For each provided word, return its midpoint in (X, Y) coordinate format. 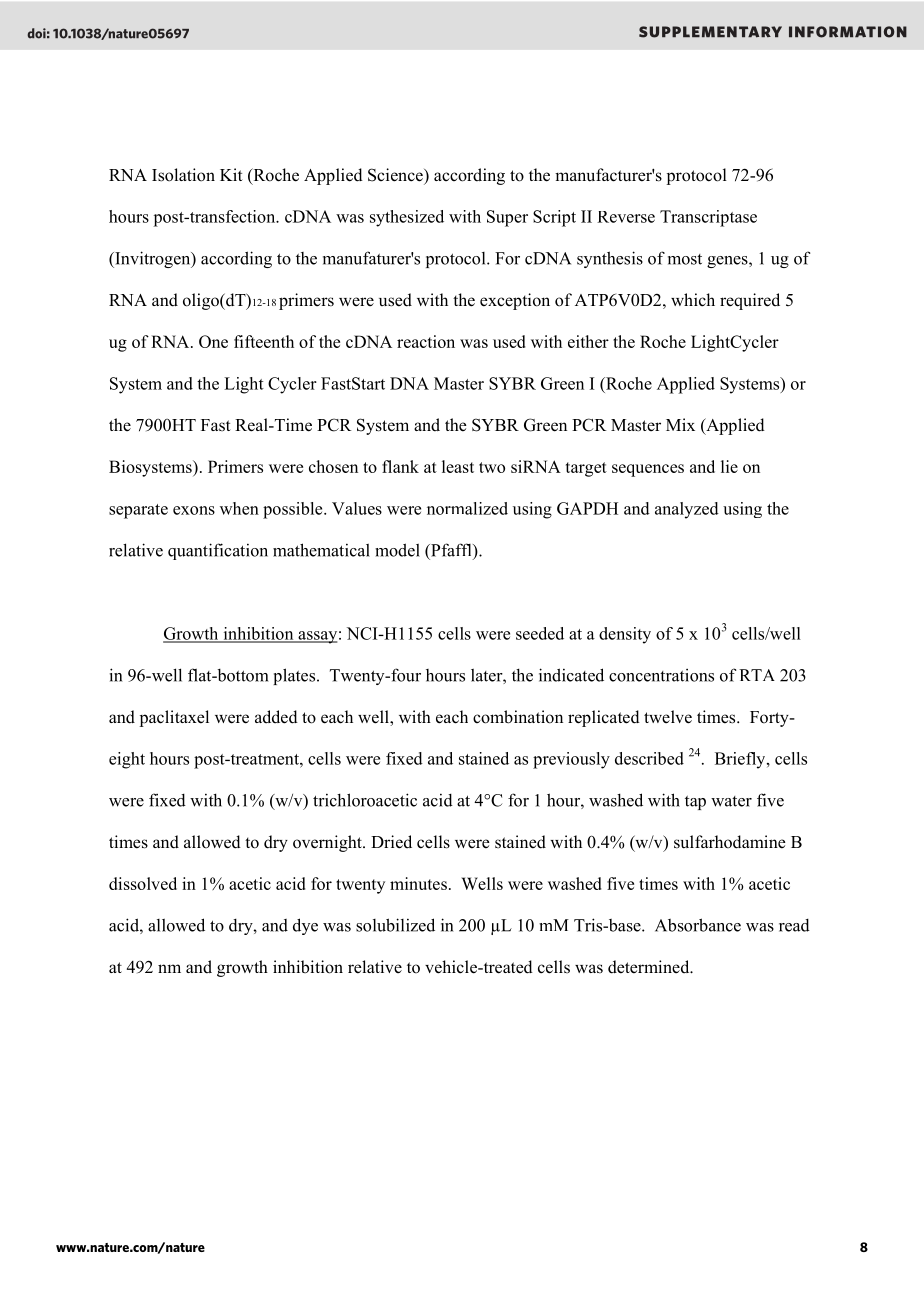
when (239, 508)
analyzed (687, 510)
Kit (231, 174)
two (492, 467)
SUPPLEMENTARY (710, 32)
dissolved (143, 883)
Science (396, 175)
